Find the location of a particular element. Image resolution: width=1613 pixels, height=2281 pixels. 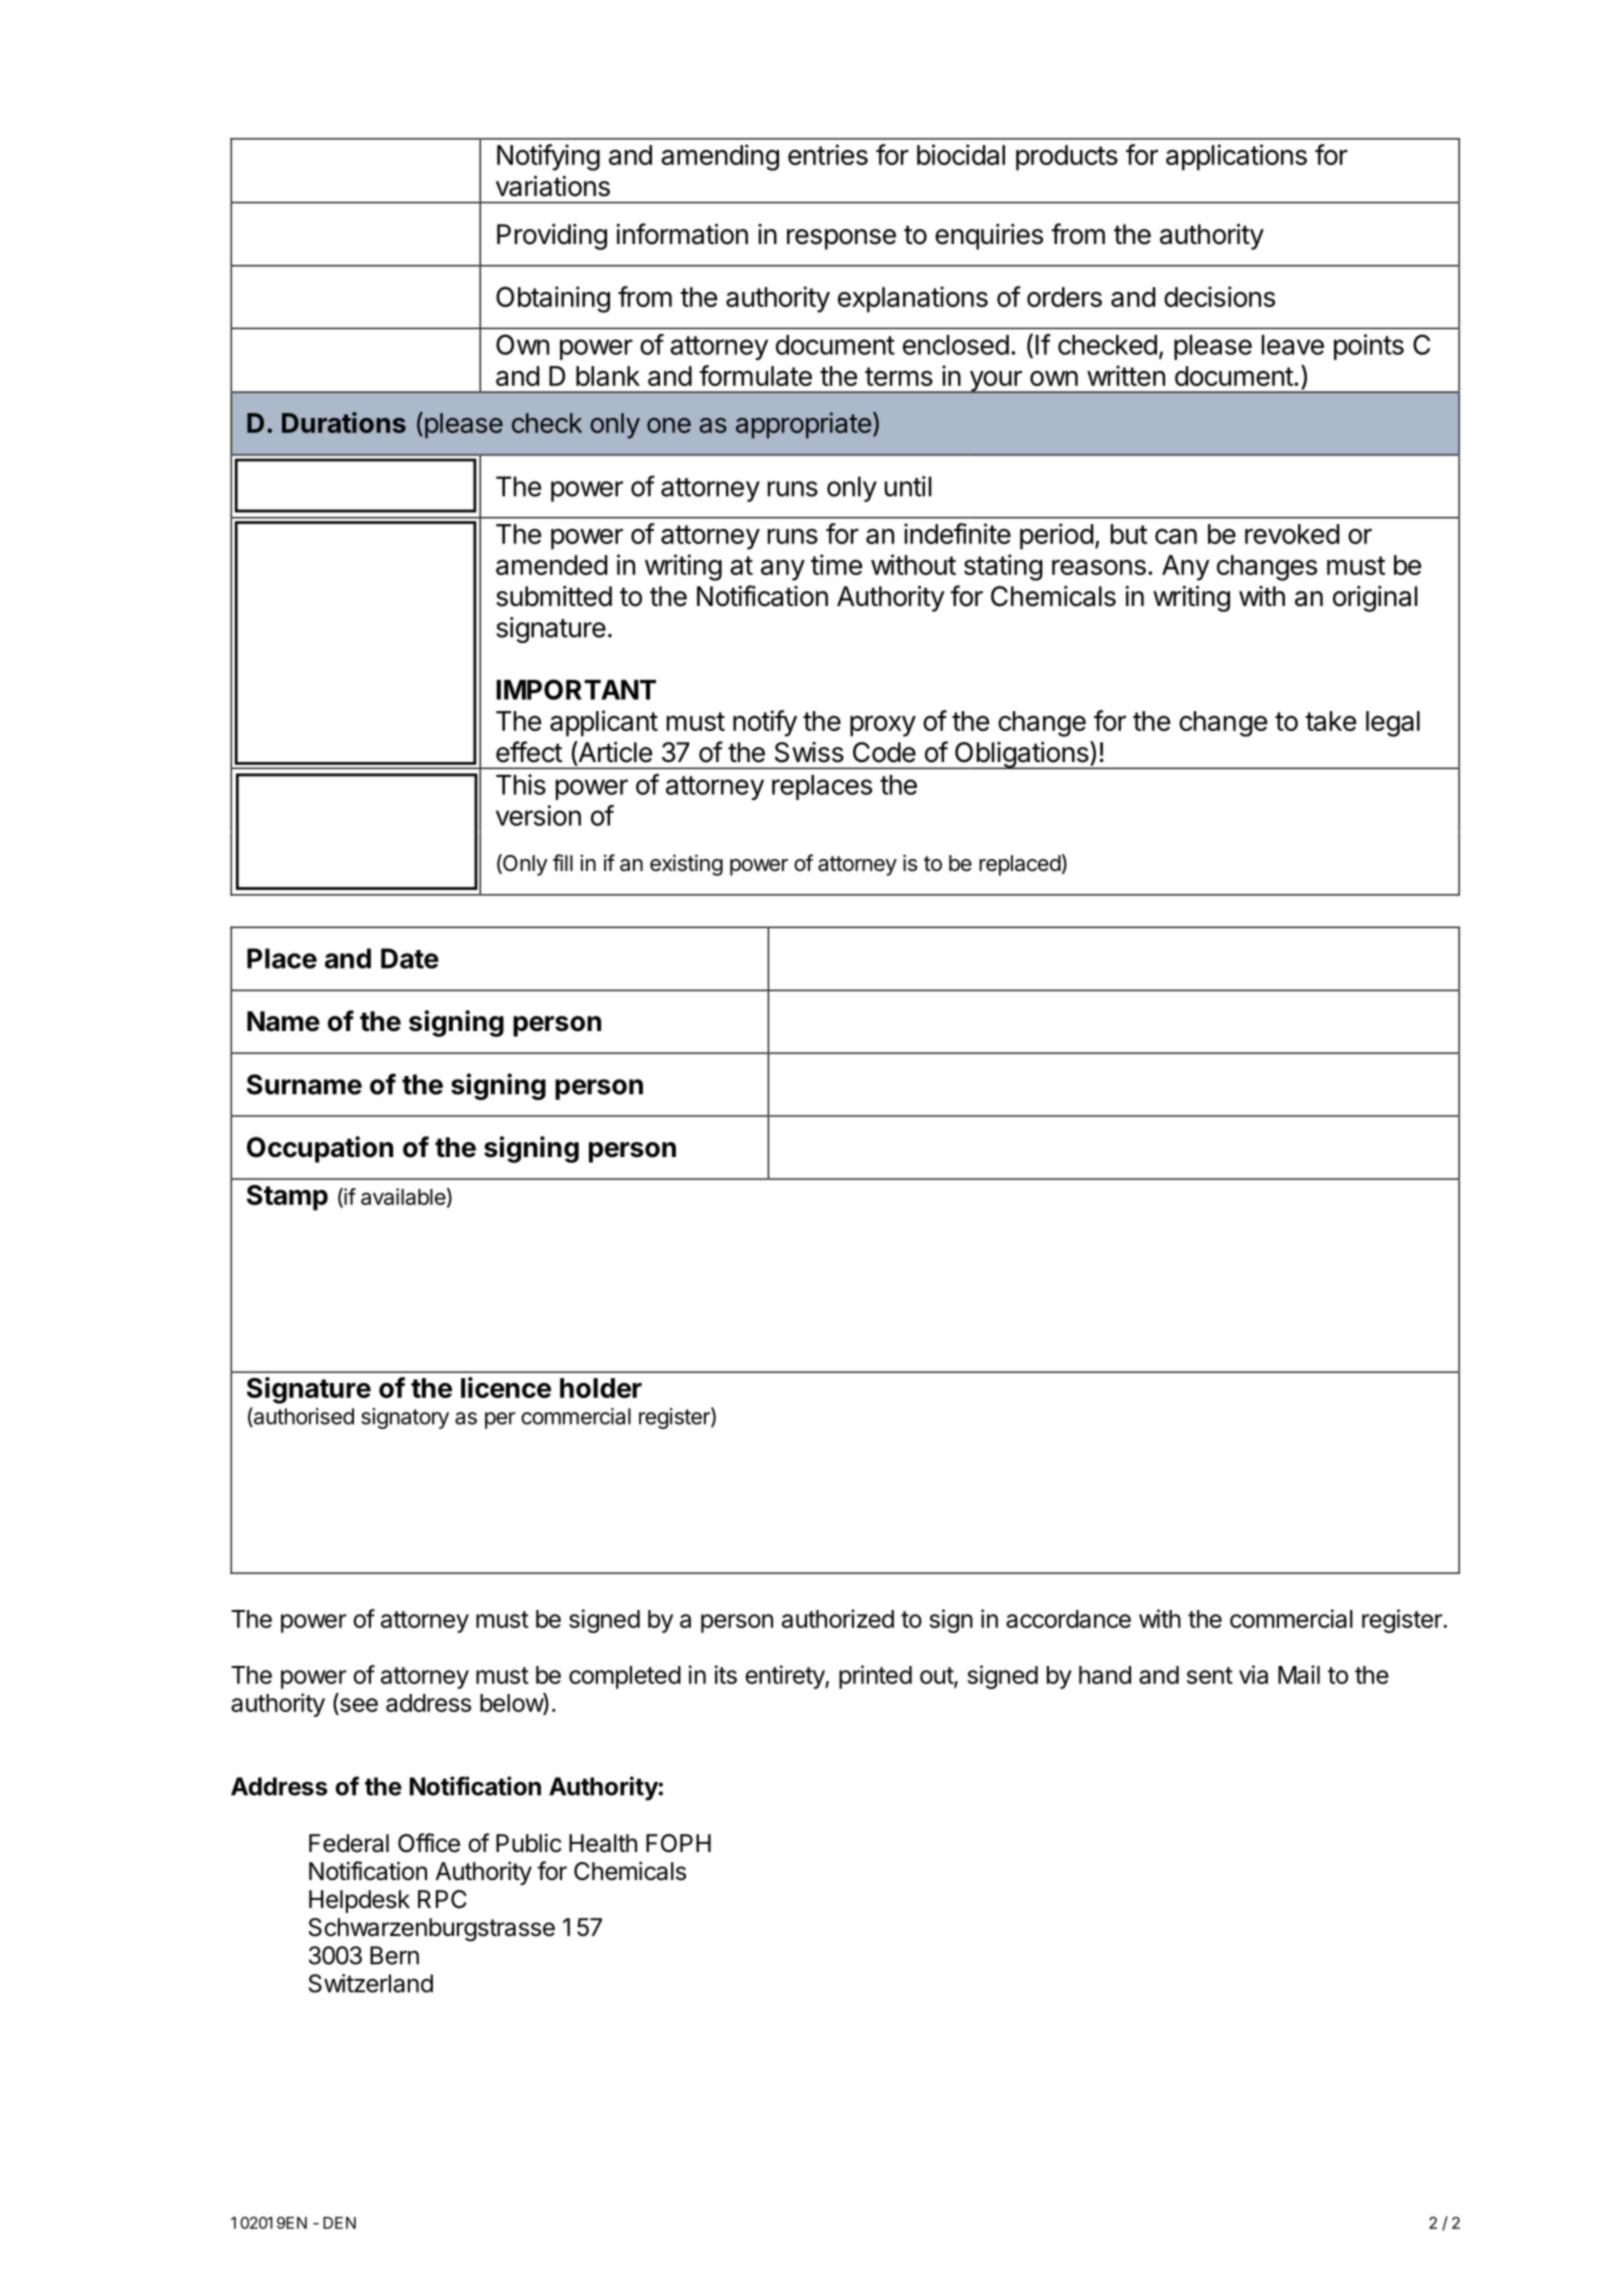

Providing is located at coordinates (552, 237).
